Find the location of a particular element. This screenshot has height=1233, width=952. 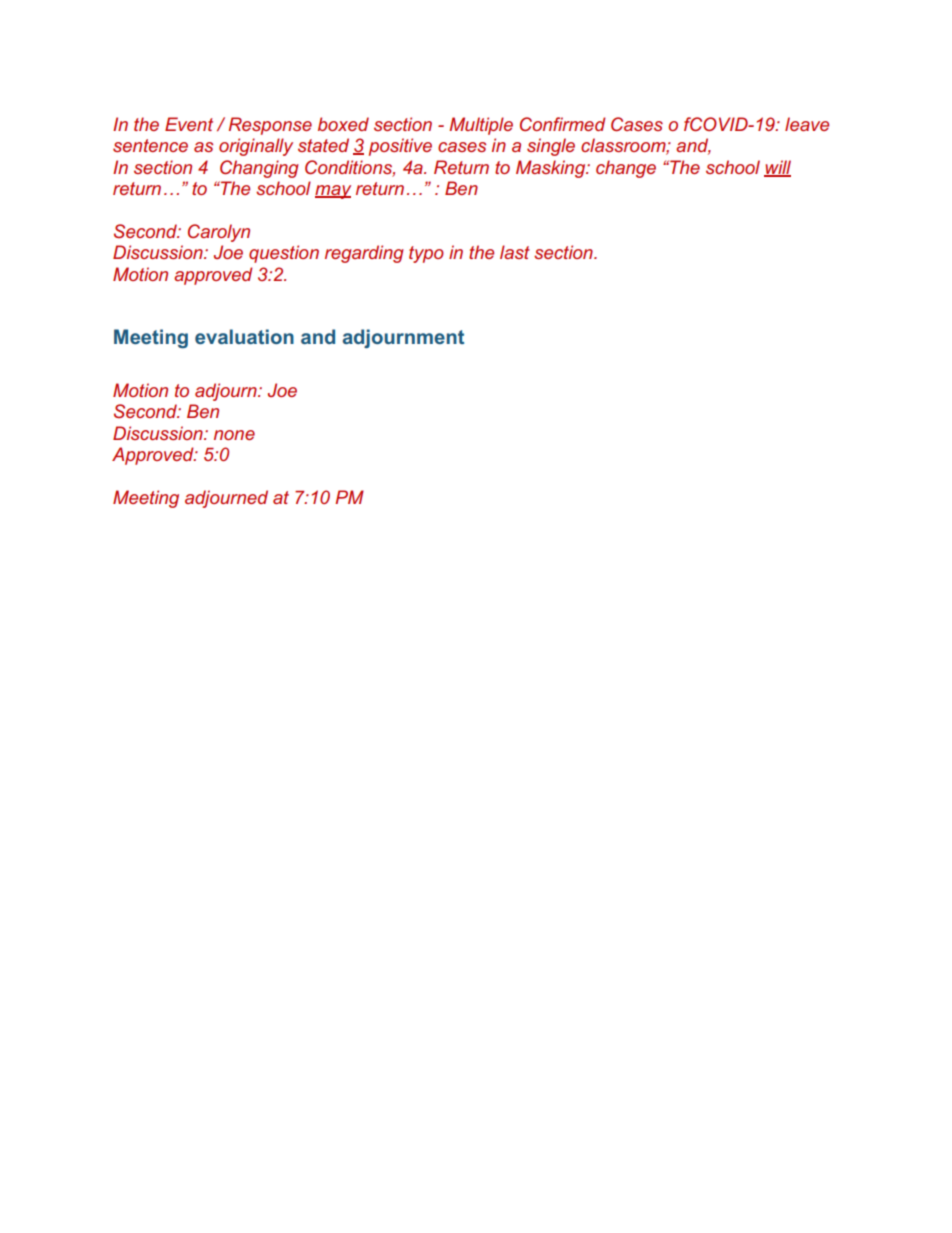

typo is located at coordinates (426, 254).
